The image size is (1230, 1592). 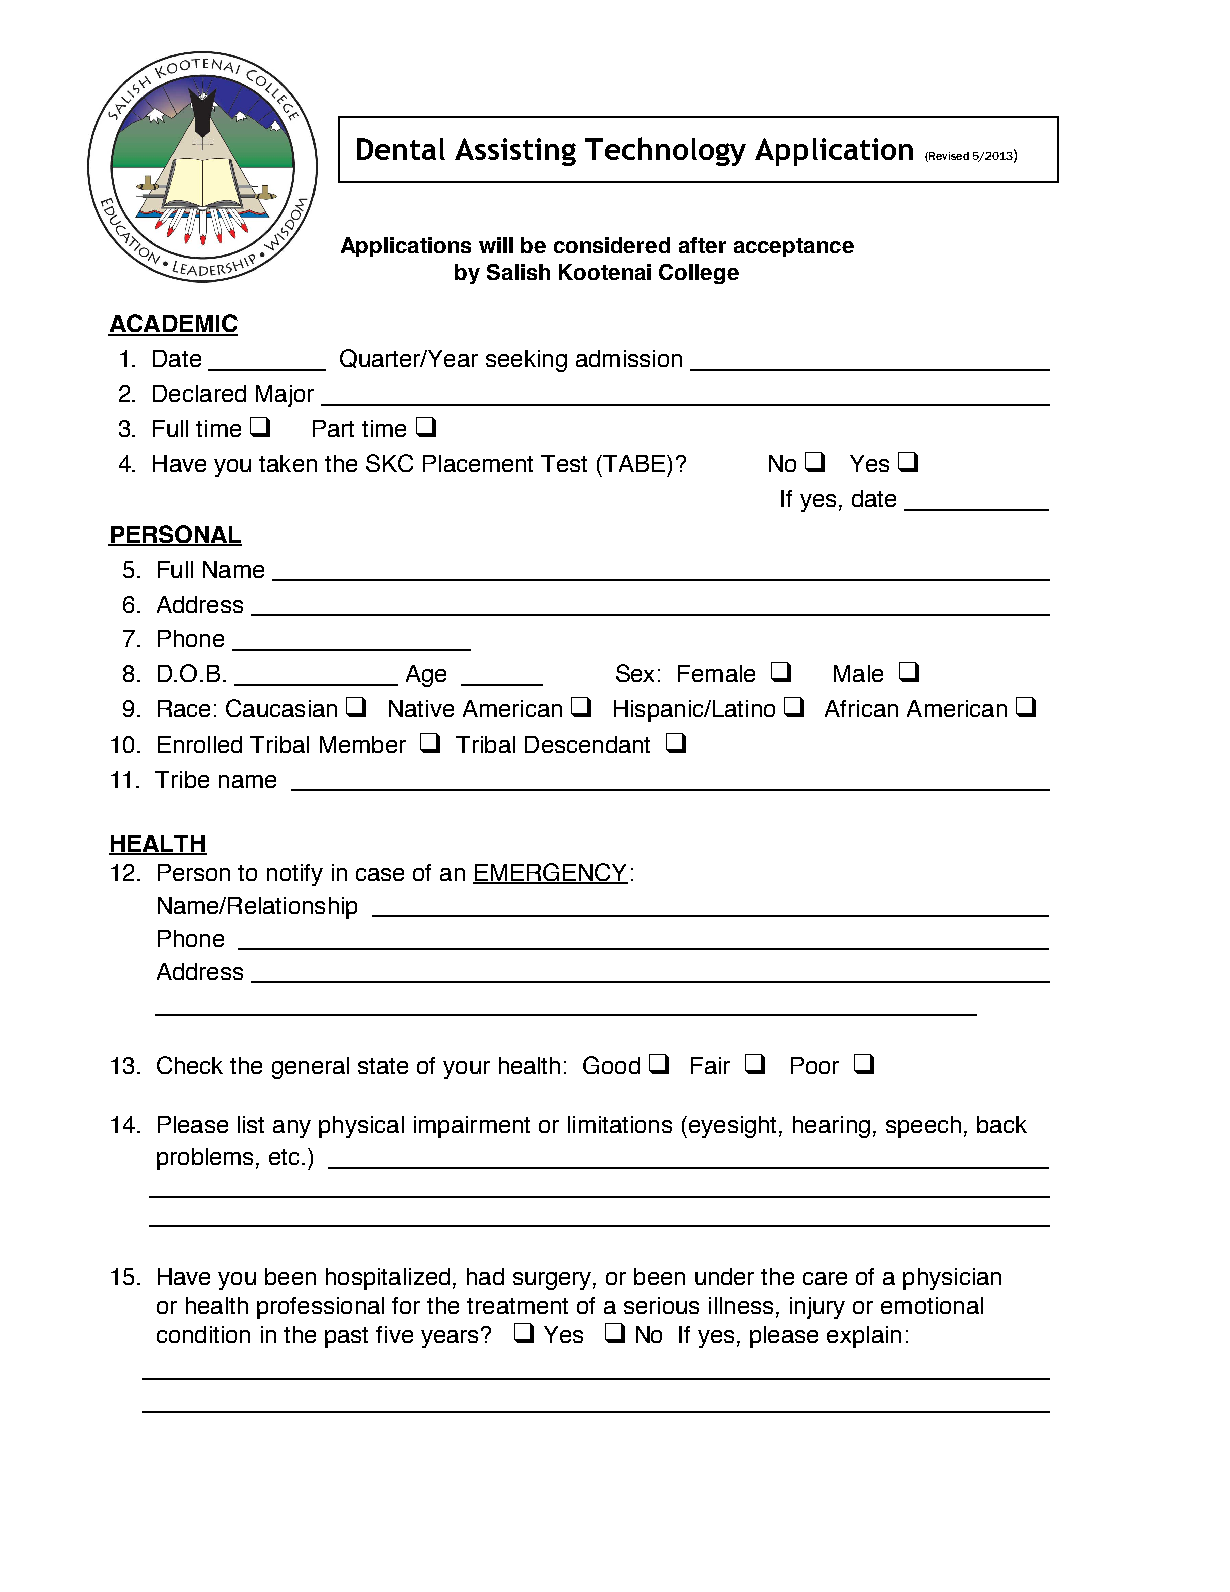 What do you see at coordinates (320, 1308) in the image?
I see `professional` at bounding box center [320, 1308].
